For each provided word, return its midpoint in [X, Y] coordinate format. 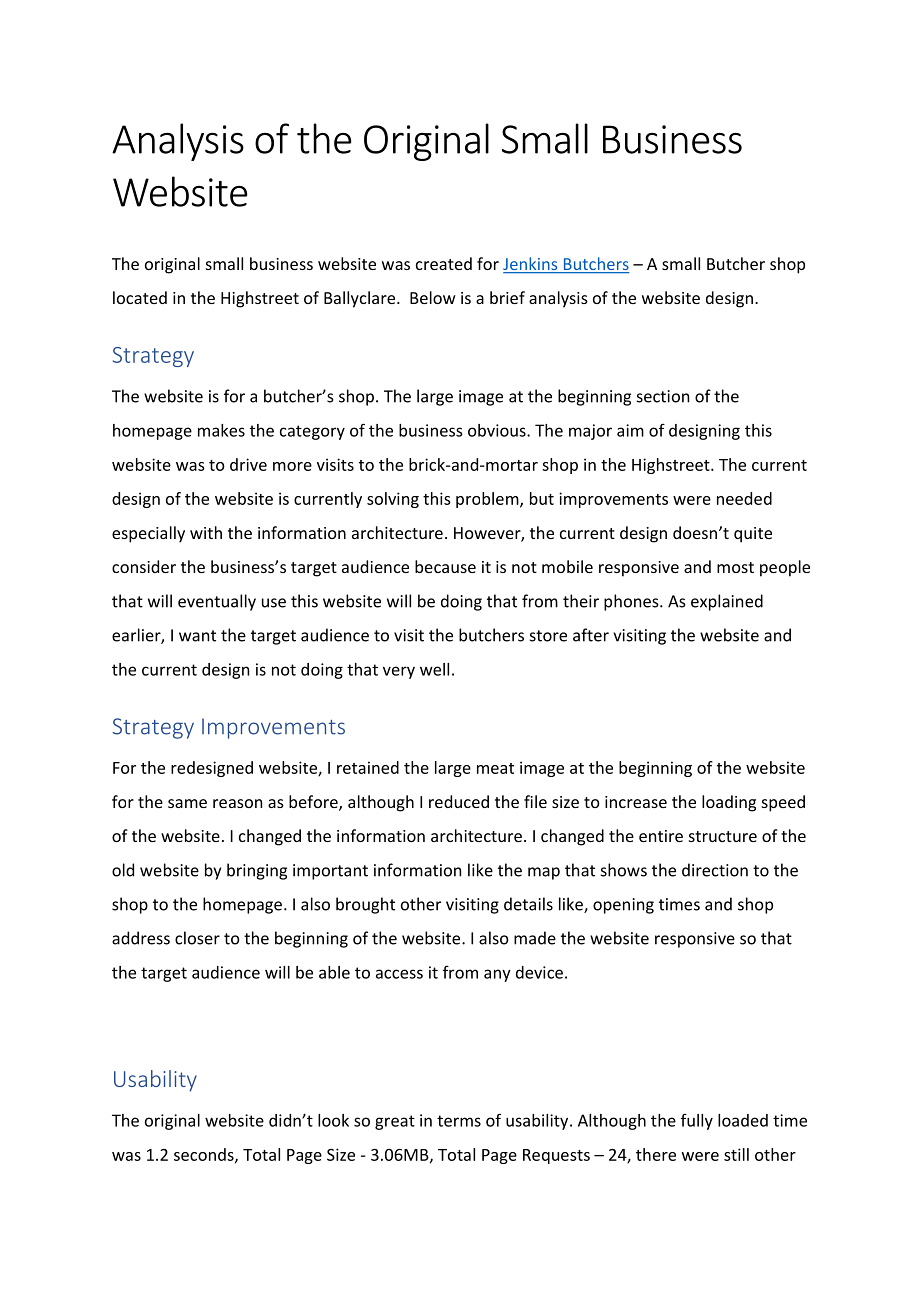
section [663, 396]
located [140, 297]
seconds [205, 1155]
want [197, 636]
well [434, 669]
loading [729, 803]
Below [433, 297]
